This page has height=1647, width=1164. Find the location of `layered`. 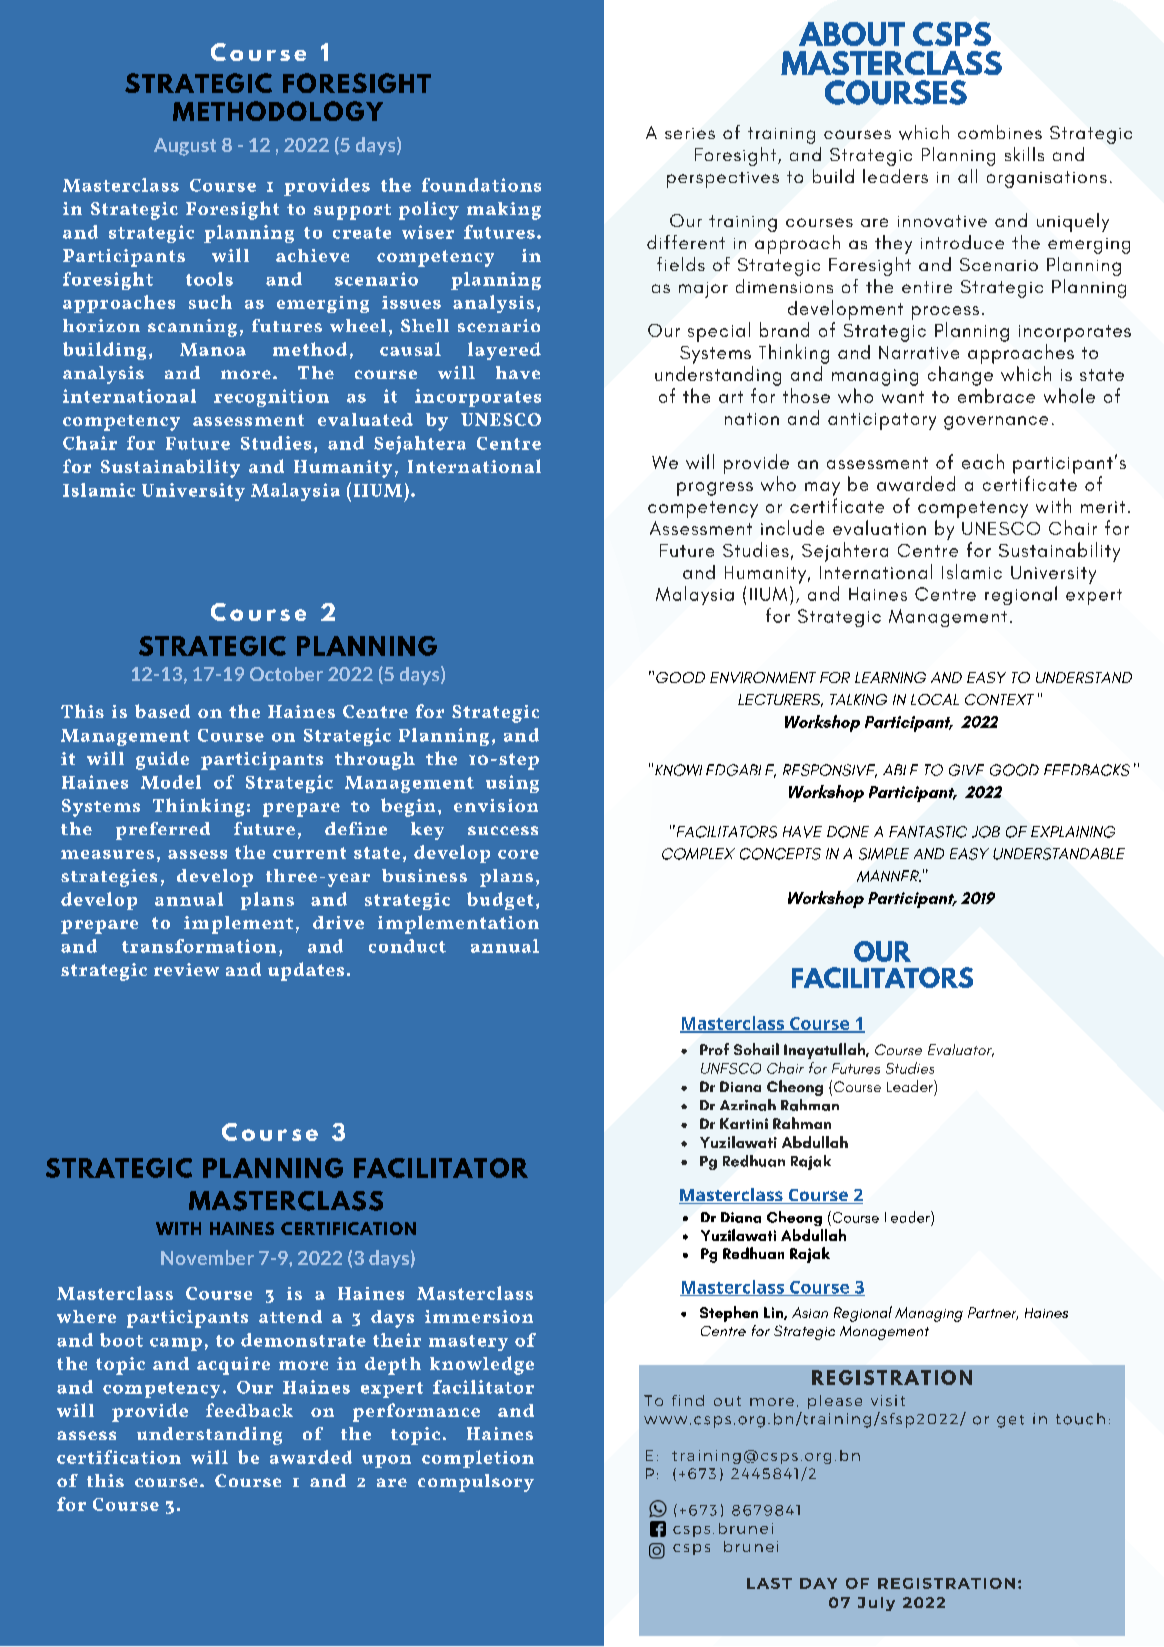

layered is located at coordinates (504, 351).
